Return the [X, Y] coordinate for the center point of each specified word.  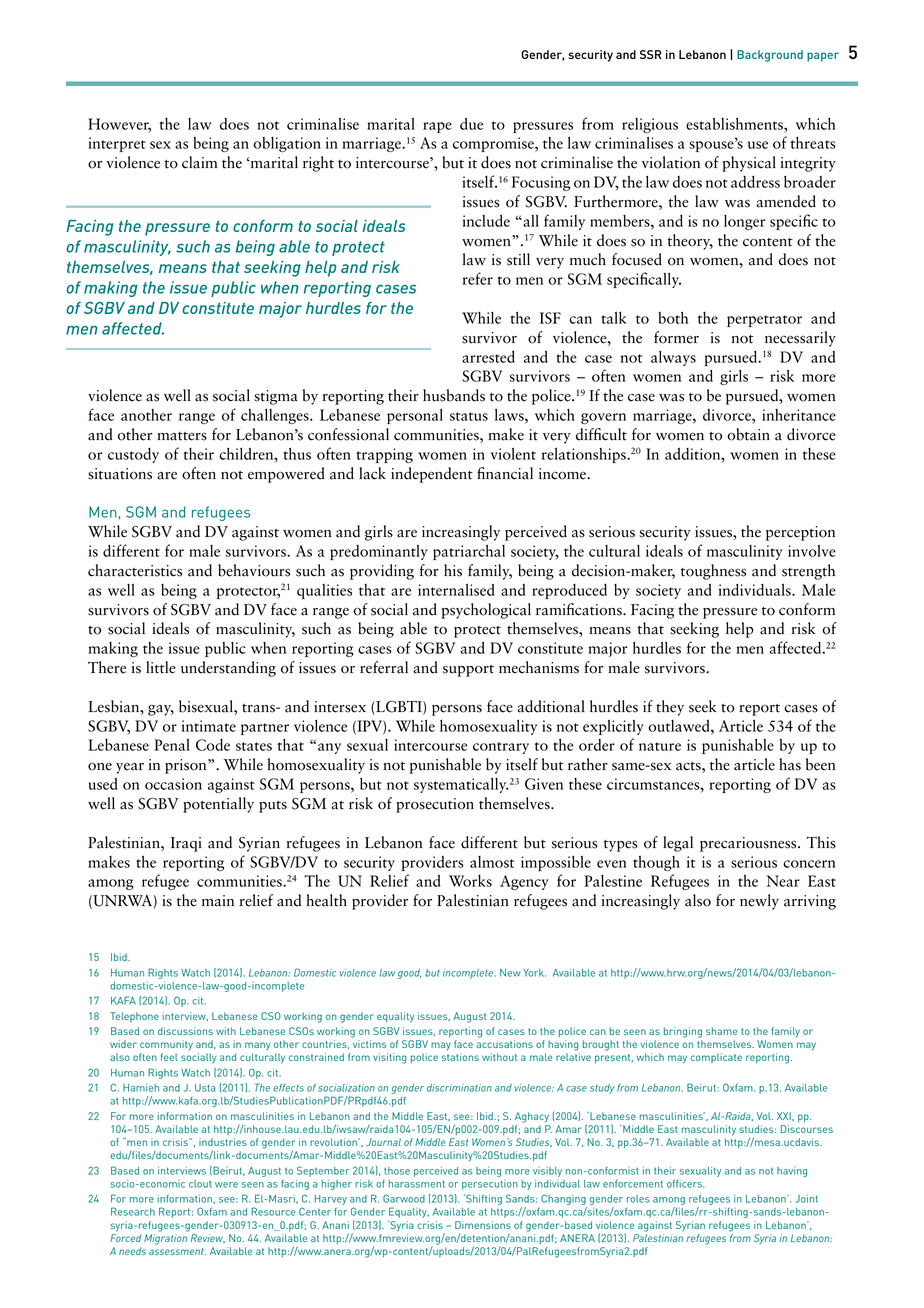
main [218, 901]
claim [200, 162]
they [670, 708]
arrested [488, 357]
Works [470, 881]
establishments [735, 124]
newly [759, 902]
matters [182, 436]
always [673, 358]
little [161, 667]
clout [200, 1184]
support [468, 671]
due [471, 124]
